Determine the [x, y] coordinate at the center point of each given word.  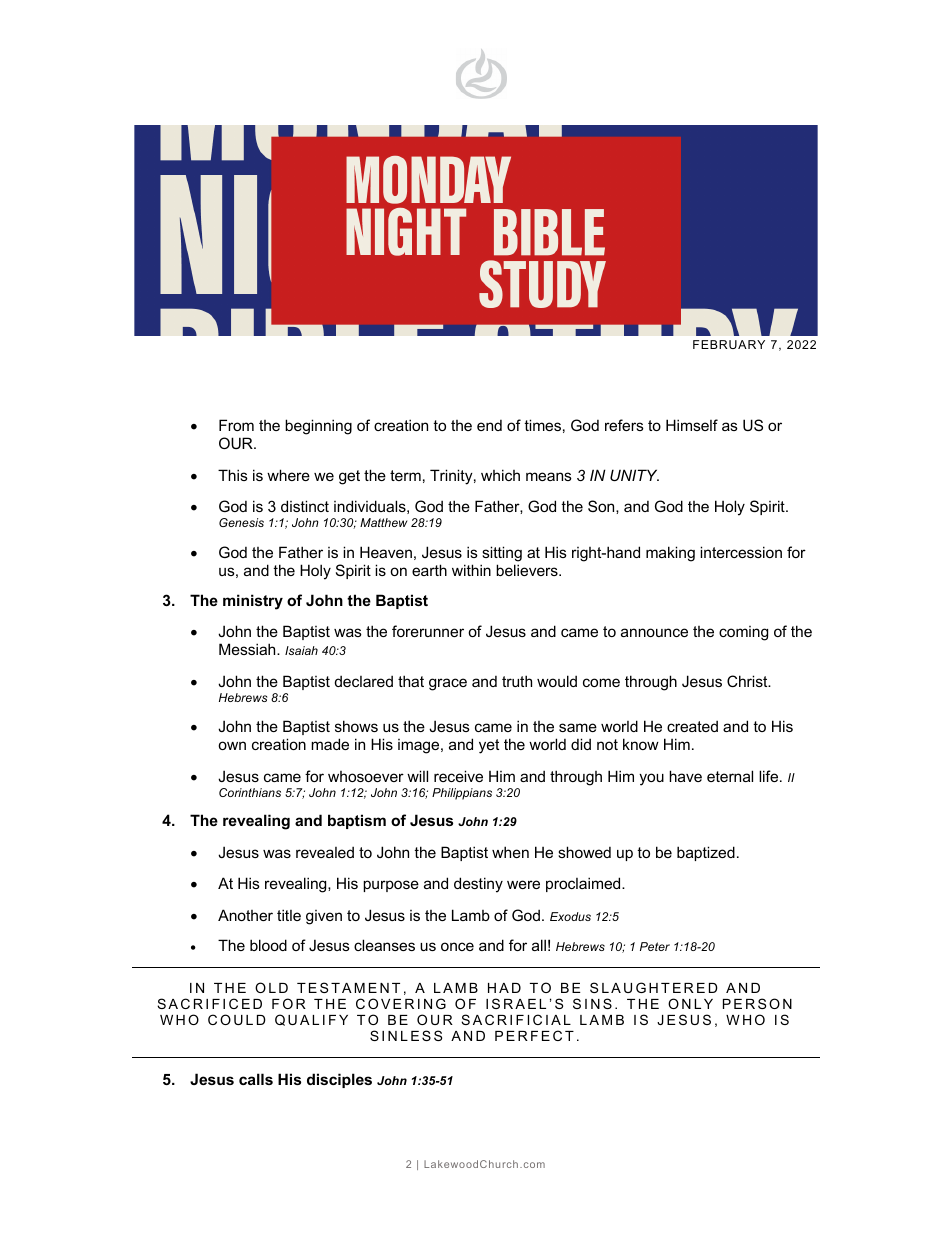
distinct [305, 506]
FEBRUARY [729, 344]
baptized [706, 853]
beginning [318, 427]
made [330, 744]
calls [256, 1079]
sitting [502, 554]
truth [517, 681]
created [692, 726]
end [489, 425]
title [289, 915]
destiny [478, 885]
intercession [741, 552]
